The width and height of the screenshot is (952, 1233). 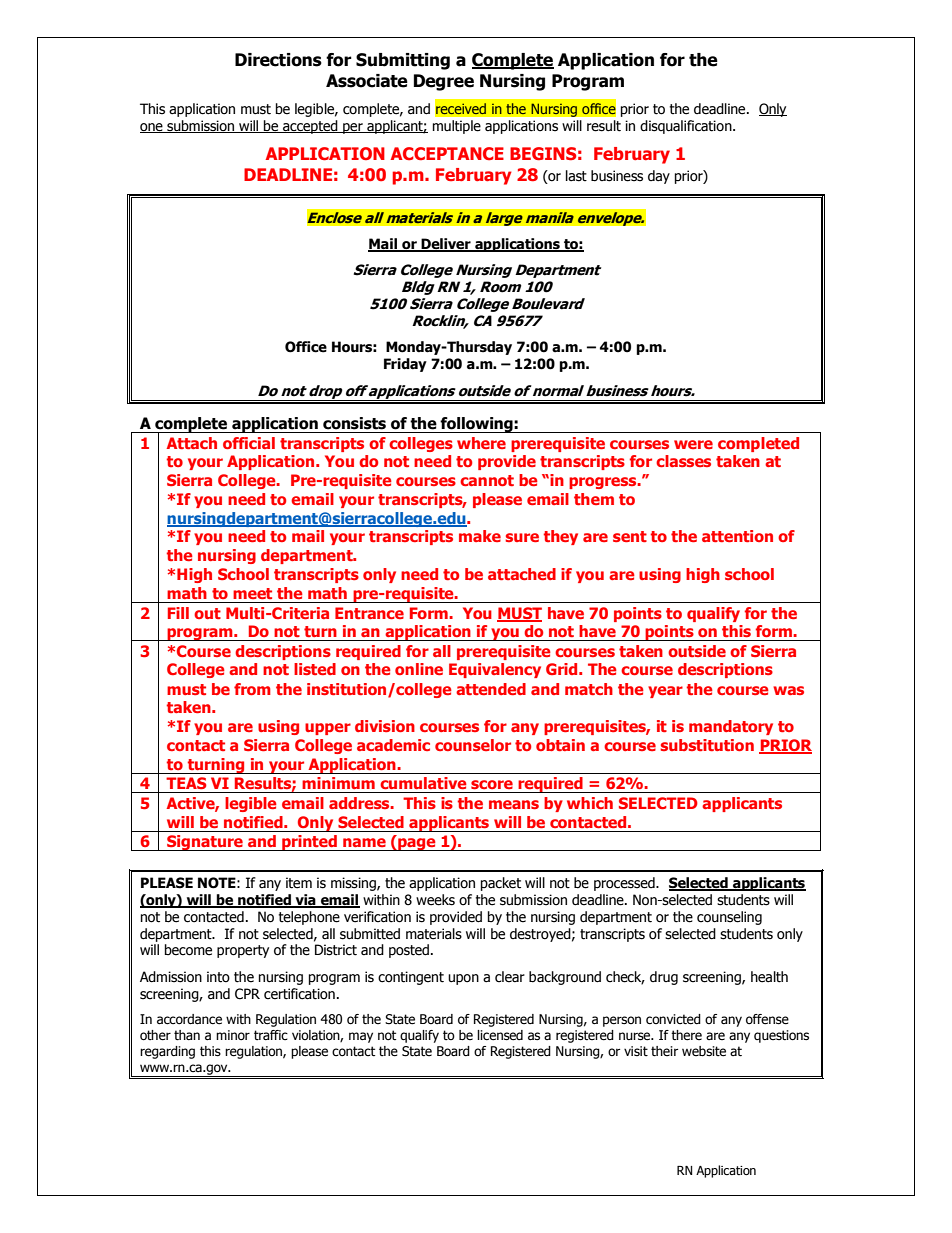 What do you see at coordinates (693, 444) in the screenshot?
I see `were` at bounding box center [693, 444].
